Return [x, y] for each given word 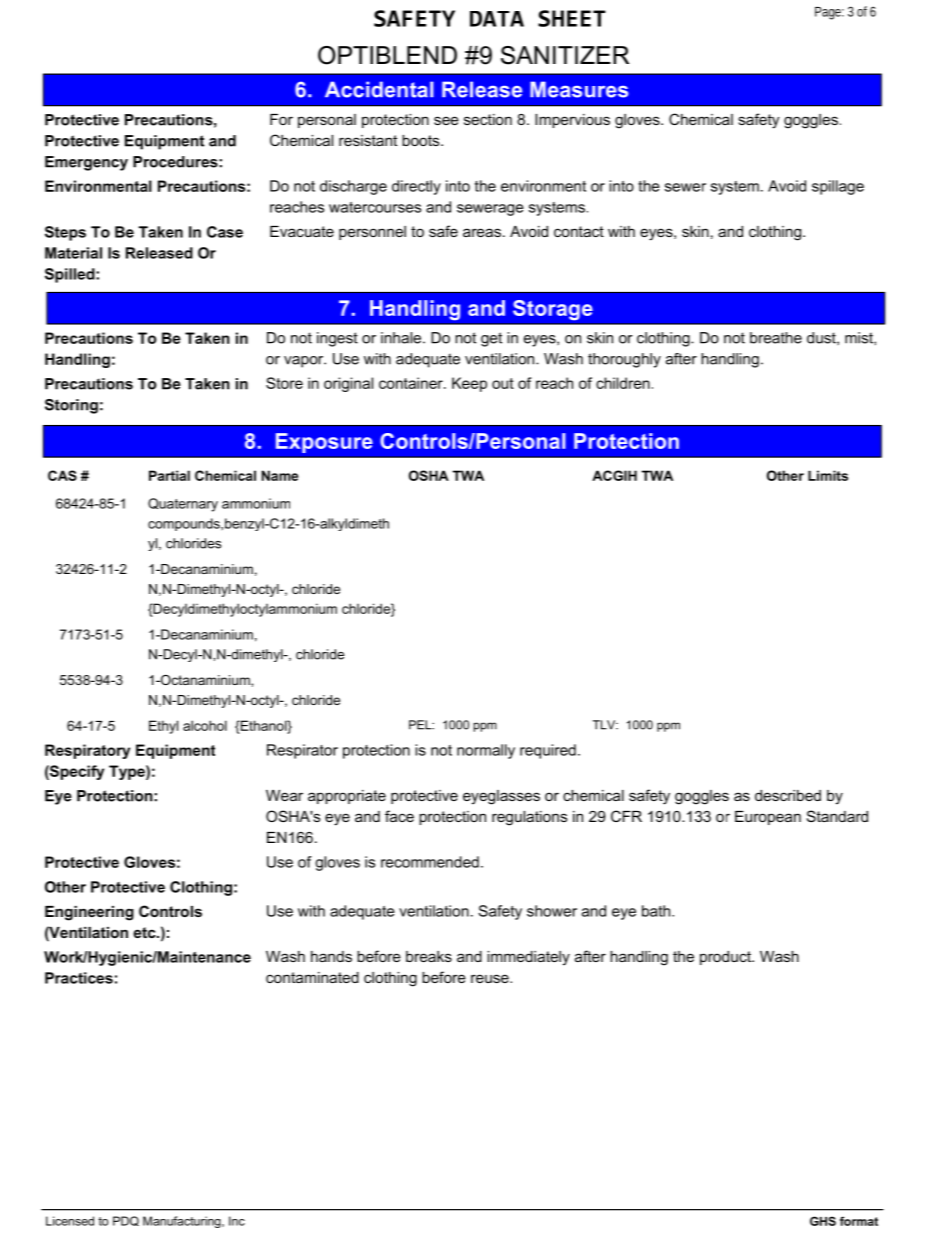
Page [828, 13]
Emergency [86, 163]
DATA [497, 19]
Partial [169, 475]
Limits [828, 475]
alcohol [205, 725]
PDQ [126, 1221]
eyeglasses [501, 797]
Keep [469, 384]
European [768, 818]
